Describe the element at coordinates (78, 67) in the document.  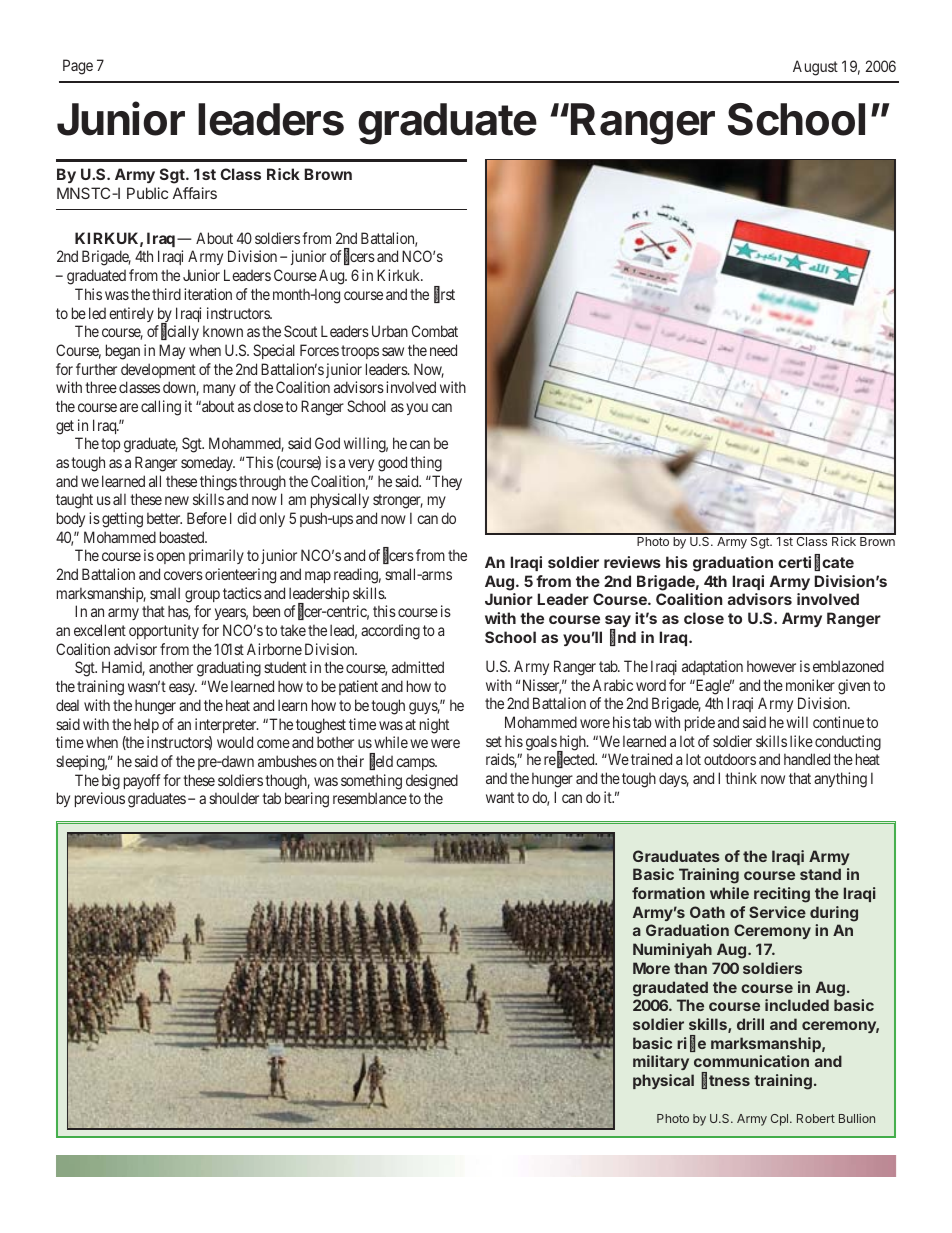
I see `Page` at that location.
